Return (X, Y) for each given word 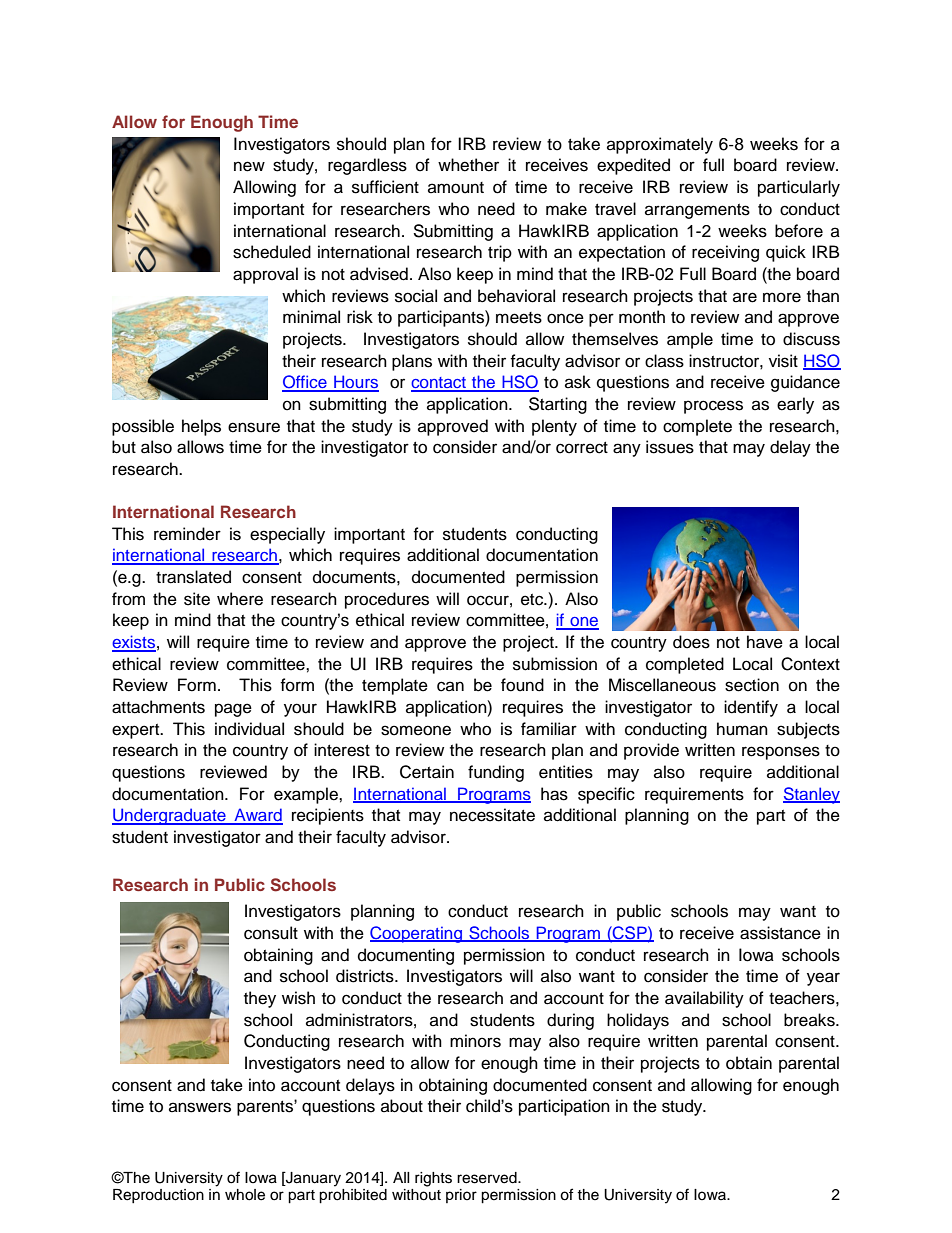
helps (201, 427)
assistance (780, 933)
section (752, 685)
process (713, 407)
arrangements (697, 211)
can (450, 686)
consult (271, 933)
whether (468, 165)
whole (245, 1195)
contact (439, 384)
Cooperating (417, 934)
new (249, 166)
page (233, 710)
